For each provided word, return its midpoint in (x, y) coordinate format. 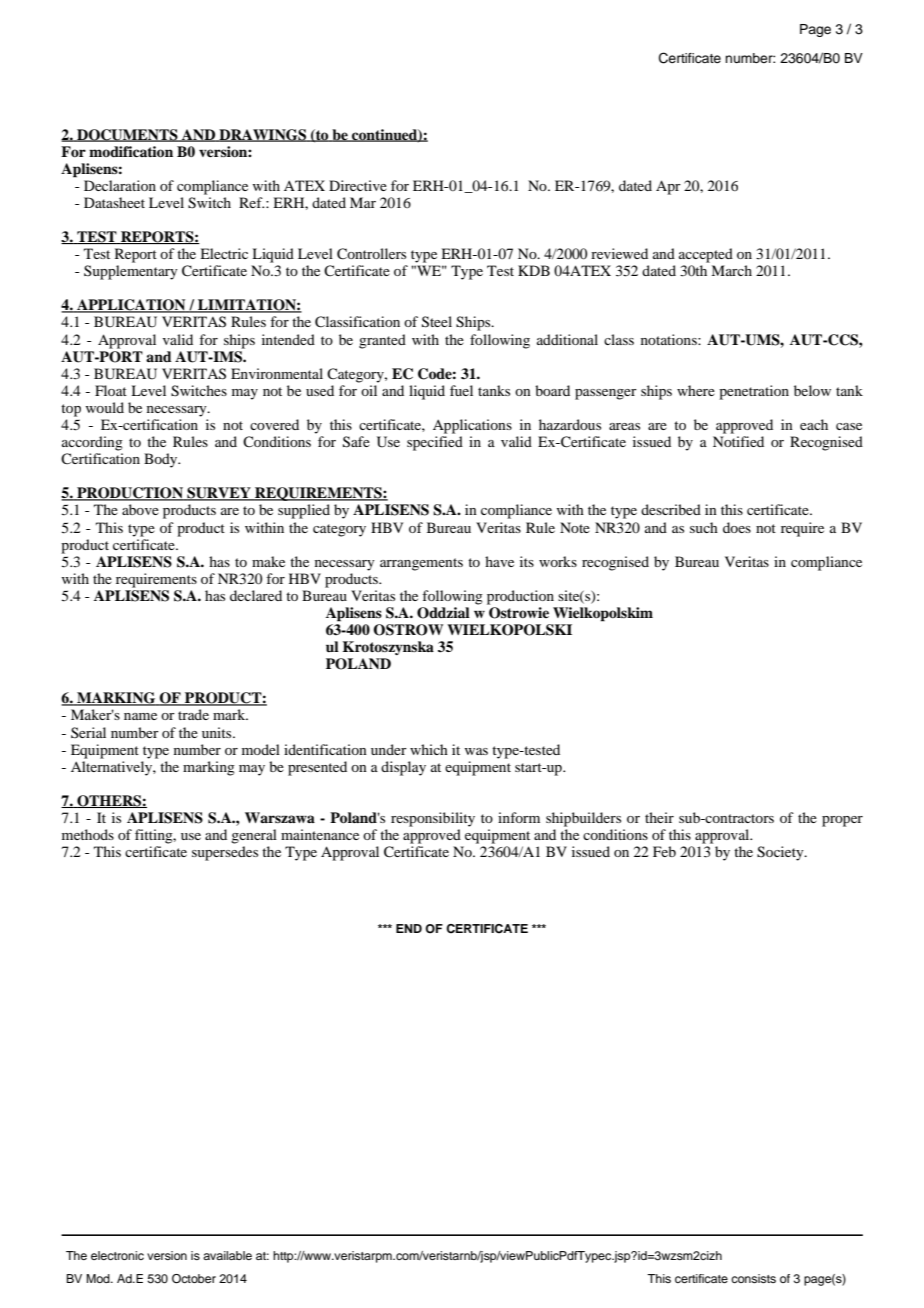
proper (842, 821)
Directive (358, 185)
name (140, 716)
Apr (668, 187)
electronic (117, 1255)
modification (131, 152)
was (476, 751)
